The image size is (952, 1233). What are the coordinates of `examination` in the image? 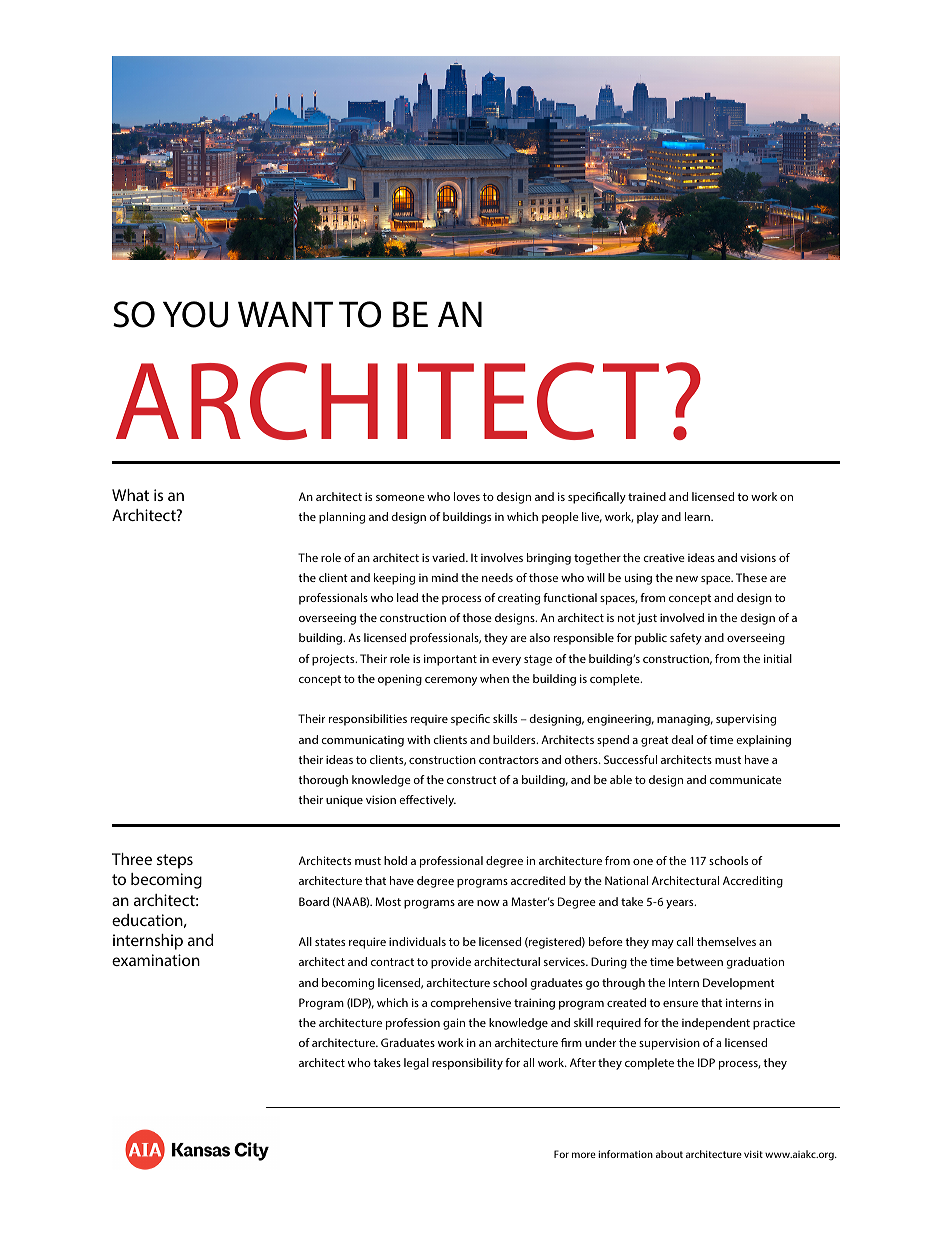 It's located at (156, 960).
